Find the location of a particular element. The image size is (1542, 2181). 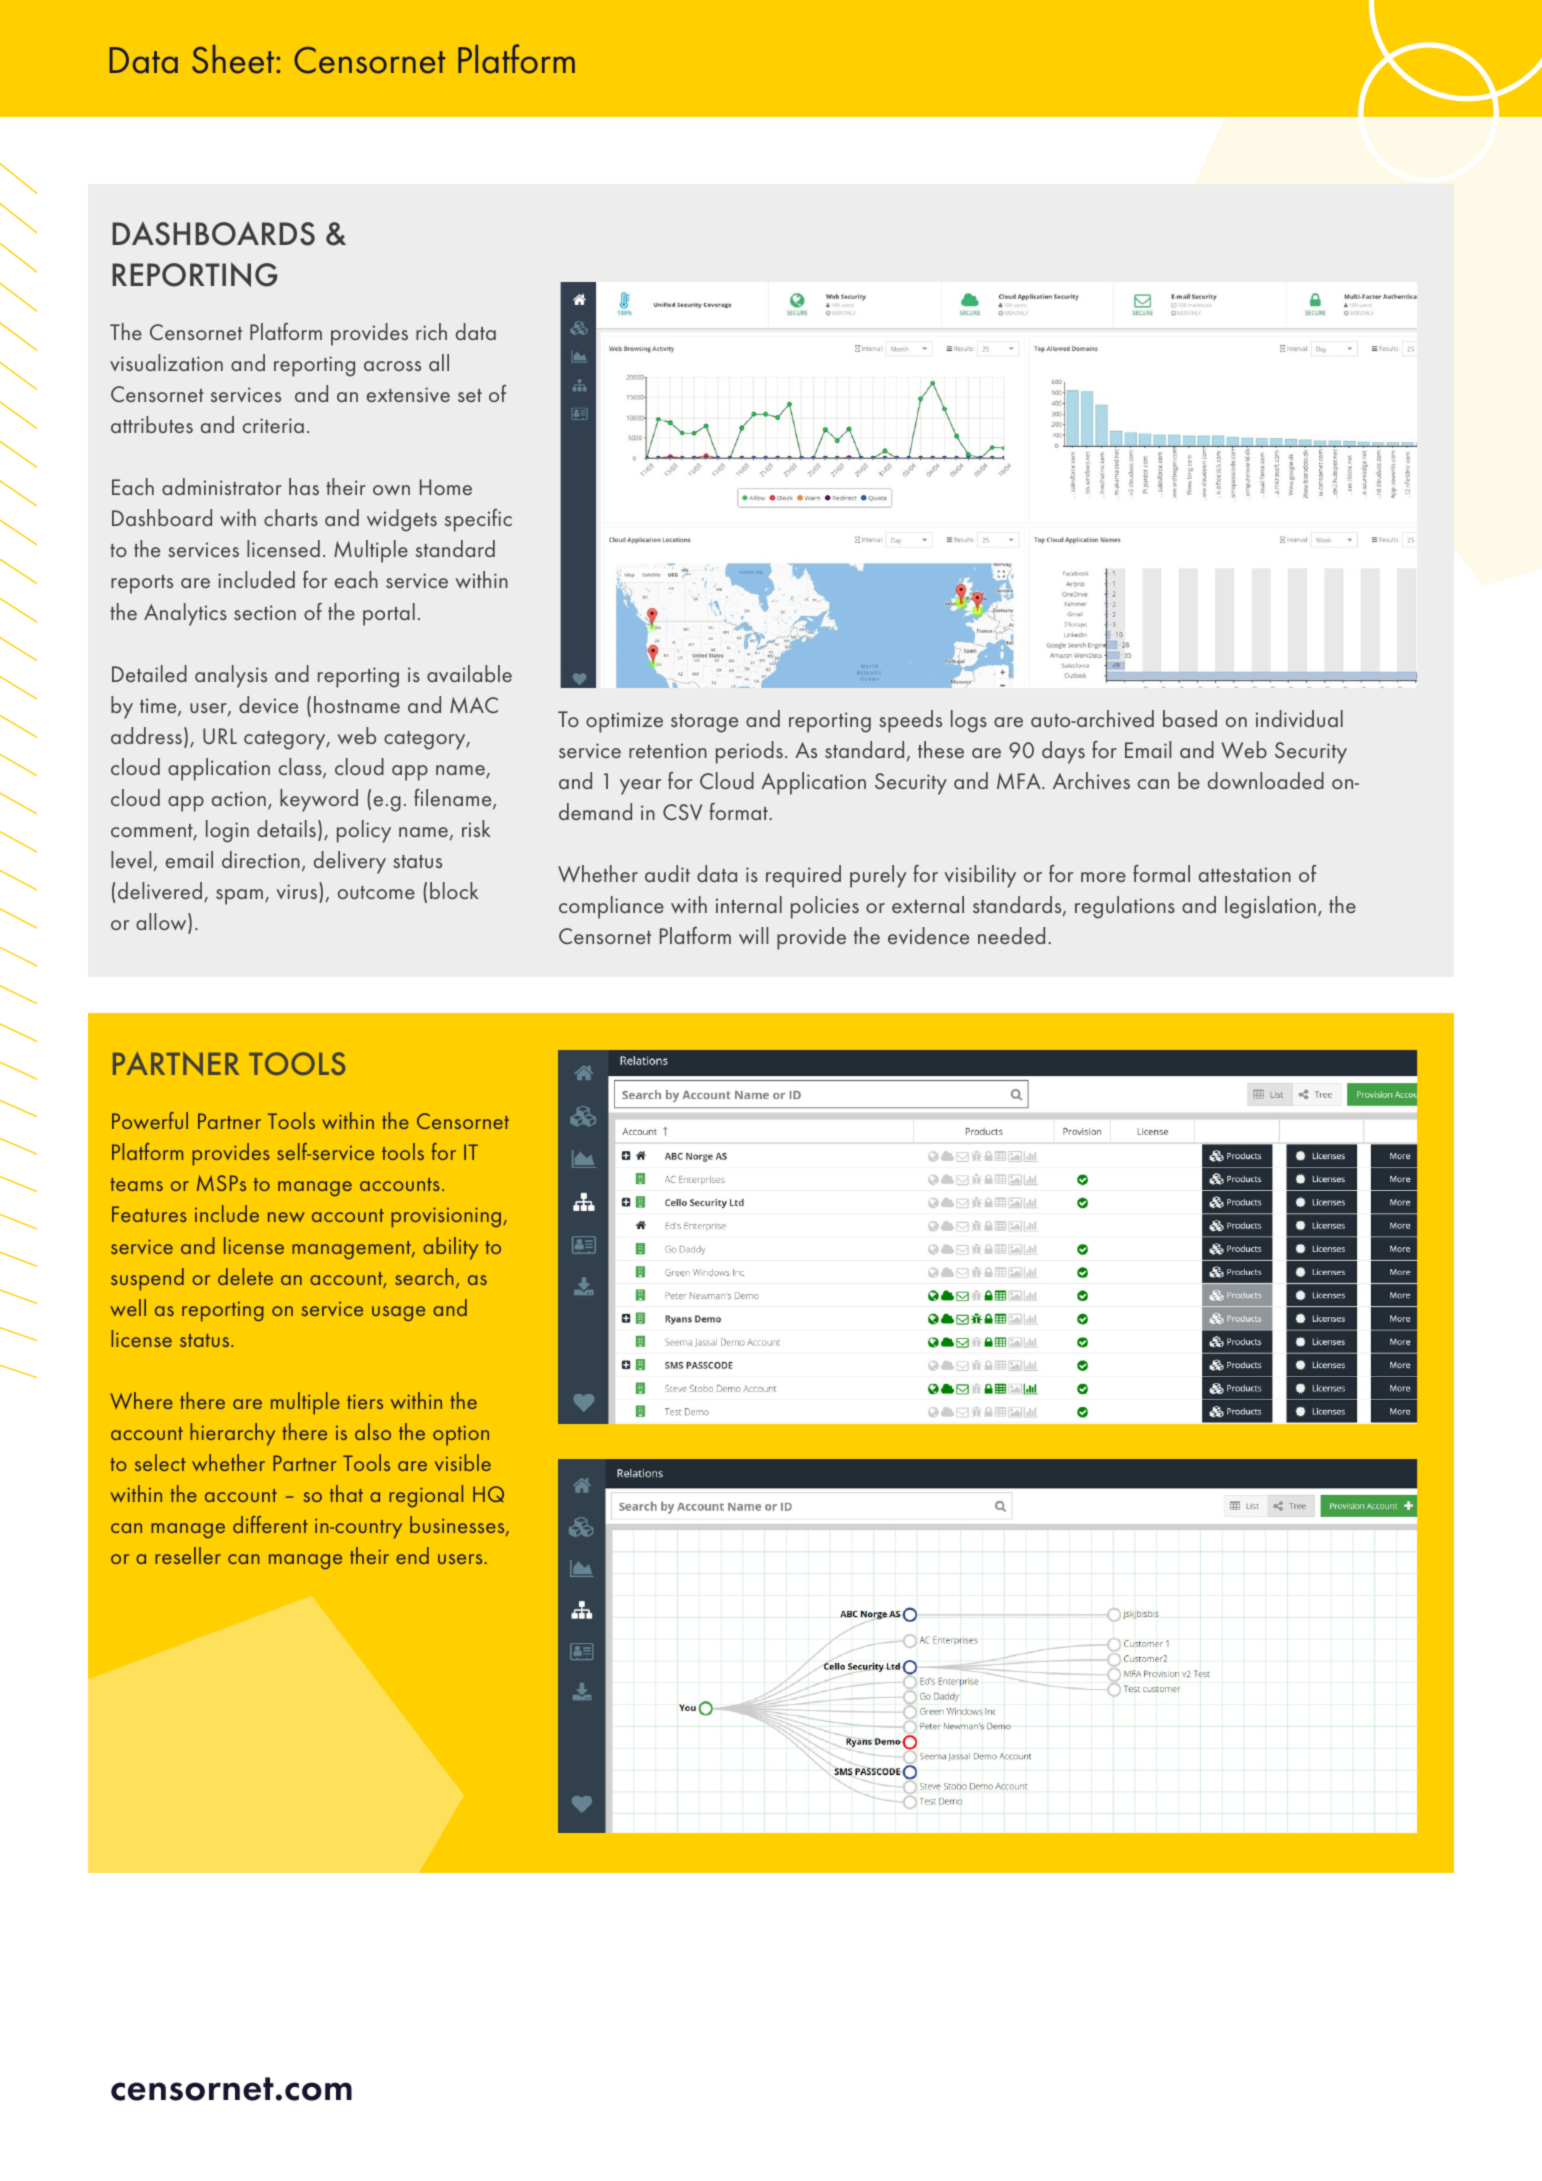

Archives is located at coordinates (1091, 780).
